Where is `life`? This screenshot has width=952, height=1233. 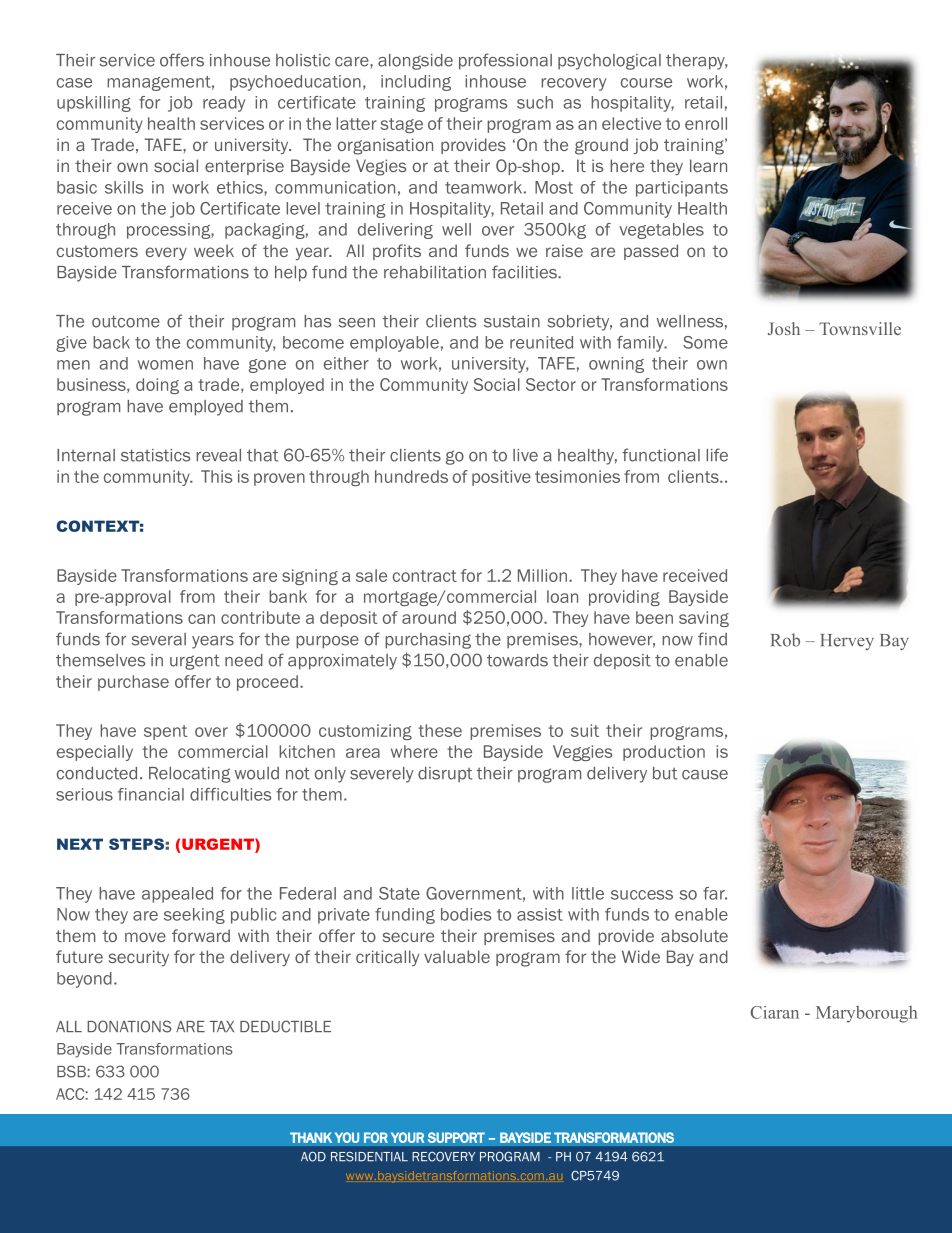
life is located at coordinates (717, 455).
